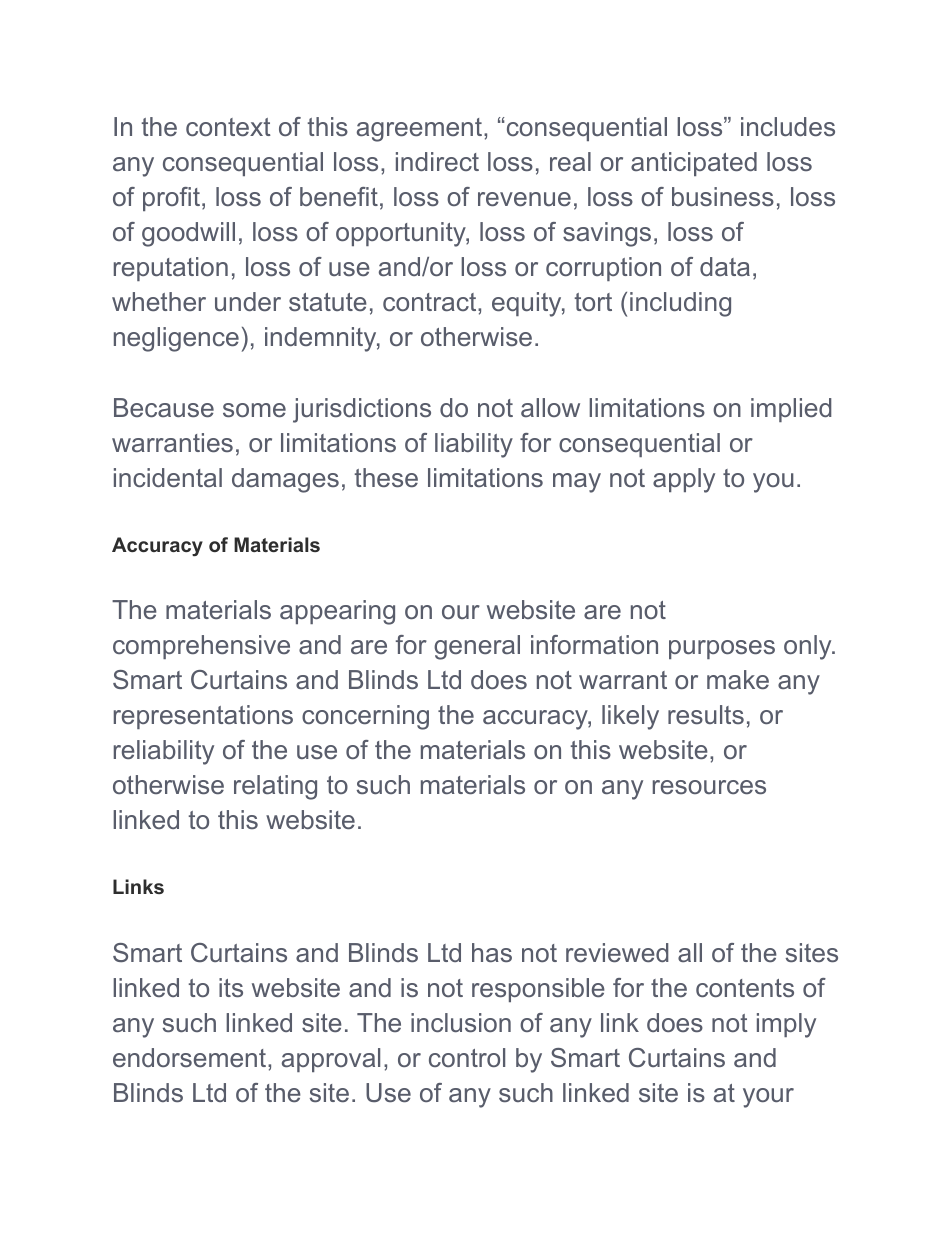 This document has width=952, height=1233. What do you see at coordinates (768, 1098) in the document?
I see `your` at bounding box center [768, 1098].
